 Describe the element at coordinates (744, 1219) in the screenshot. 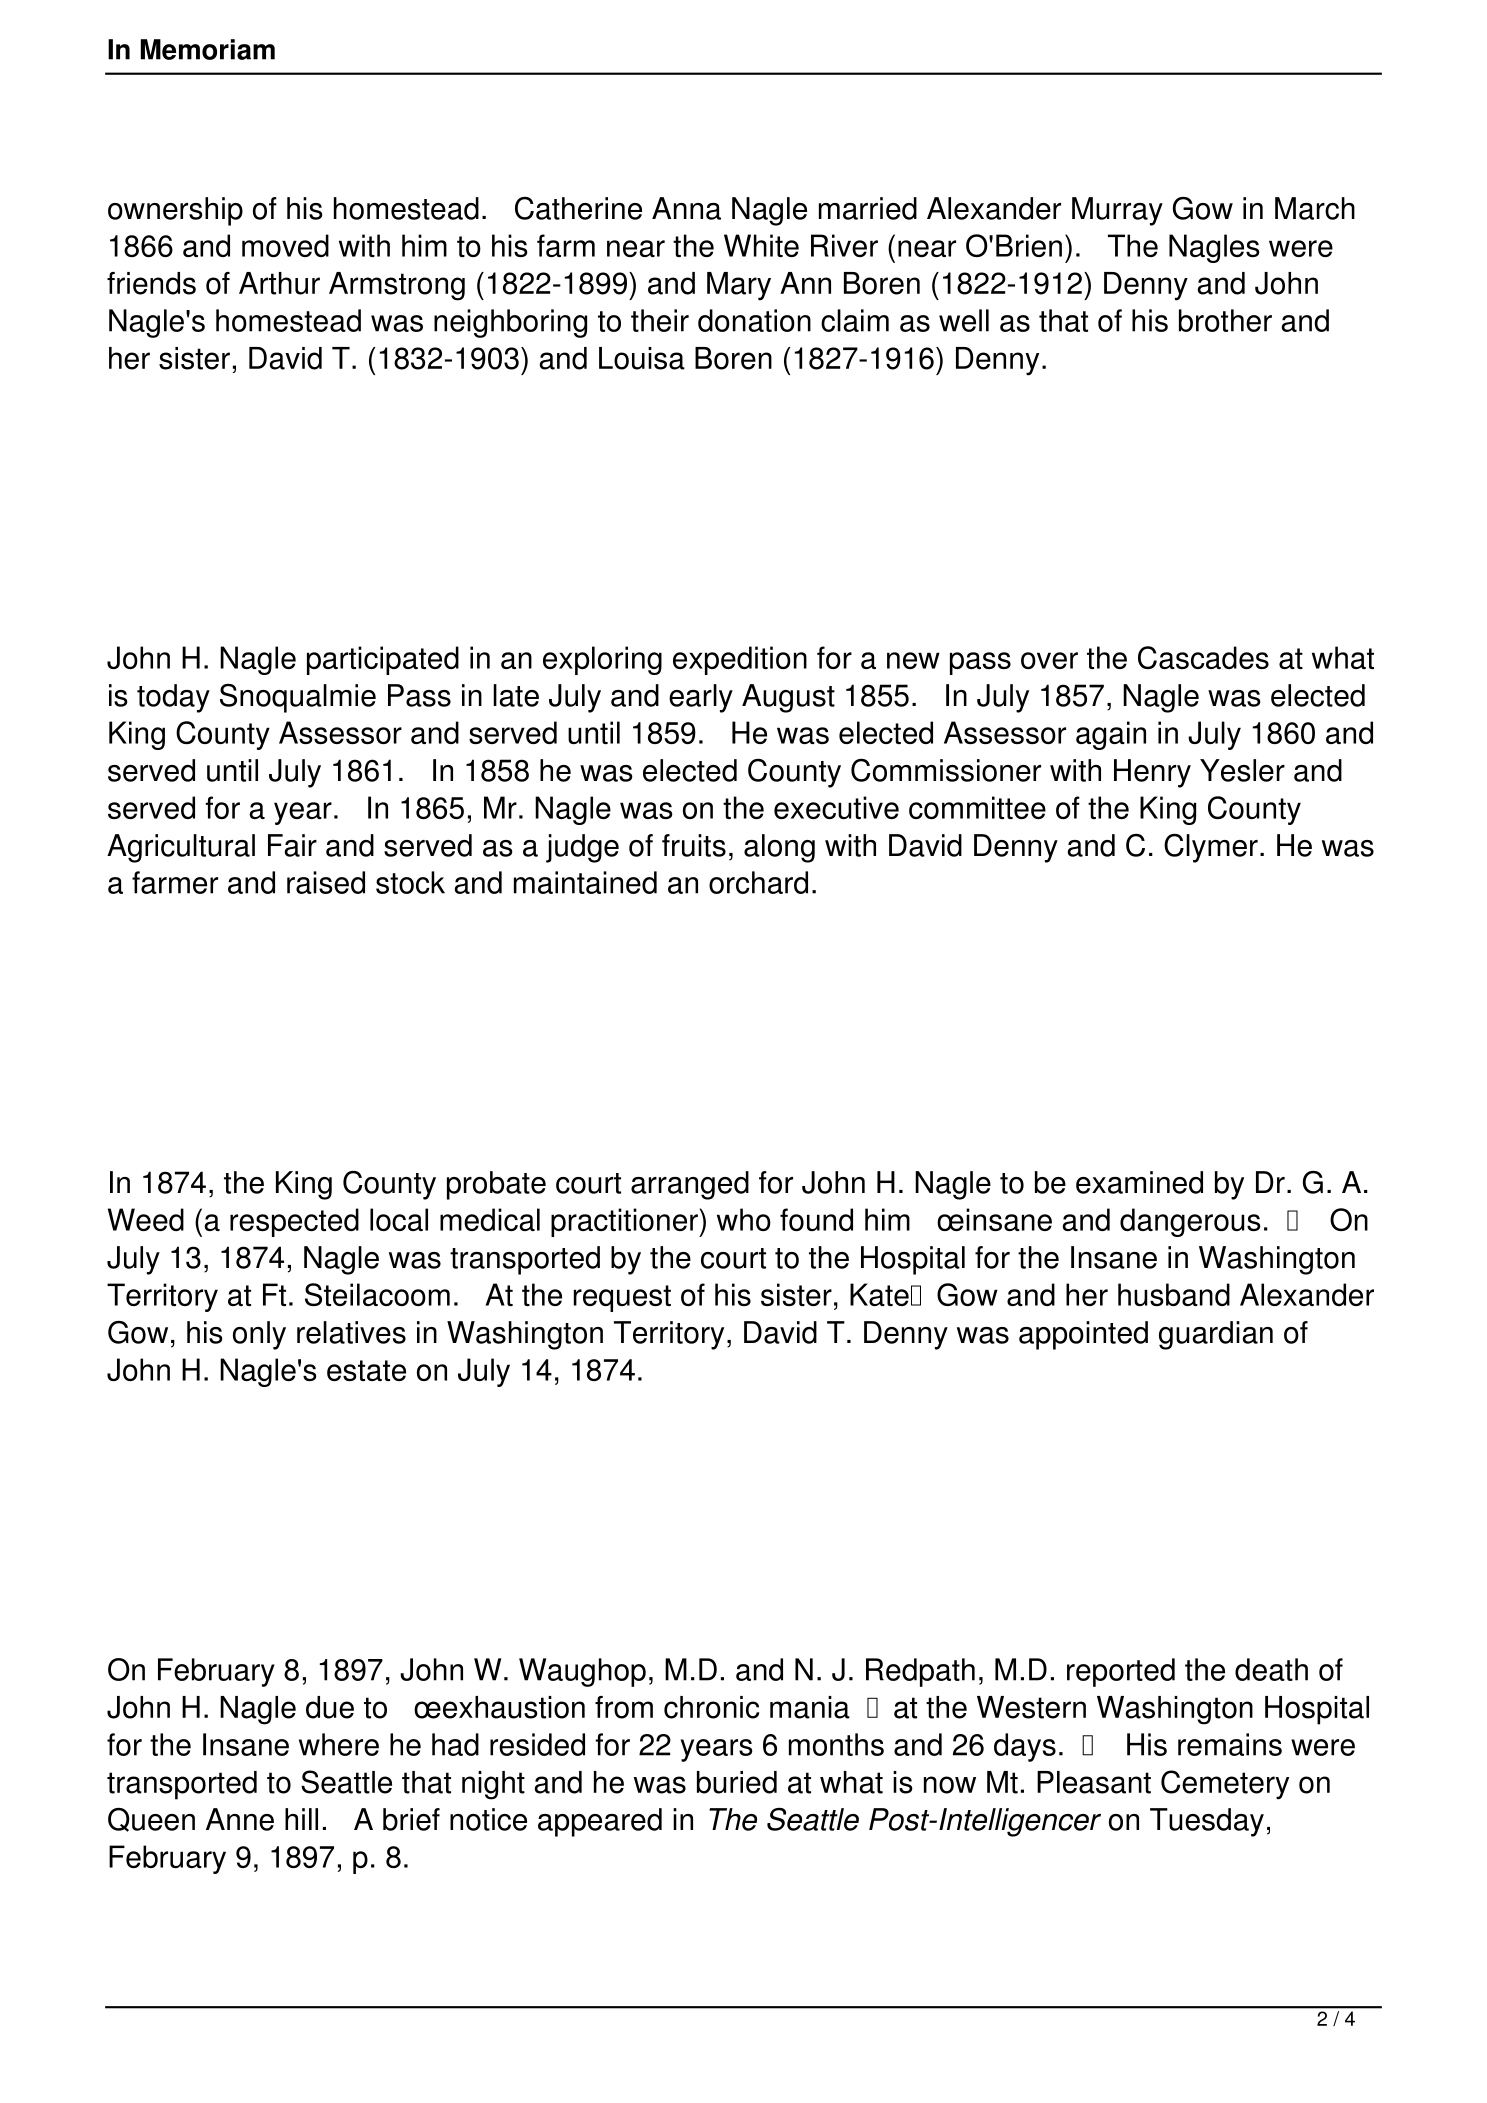

I see `who` at that location.
